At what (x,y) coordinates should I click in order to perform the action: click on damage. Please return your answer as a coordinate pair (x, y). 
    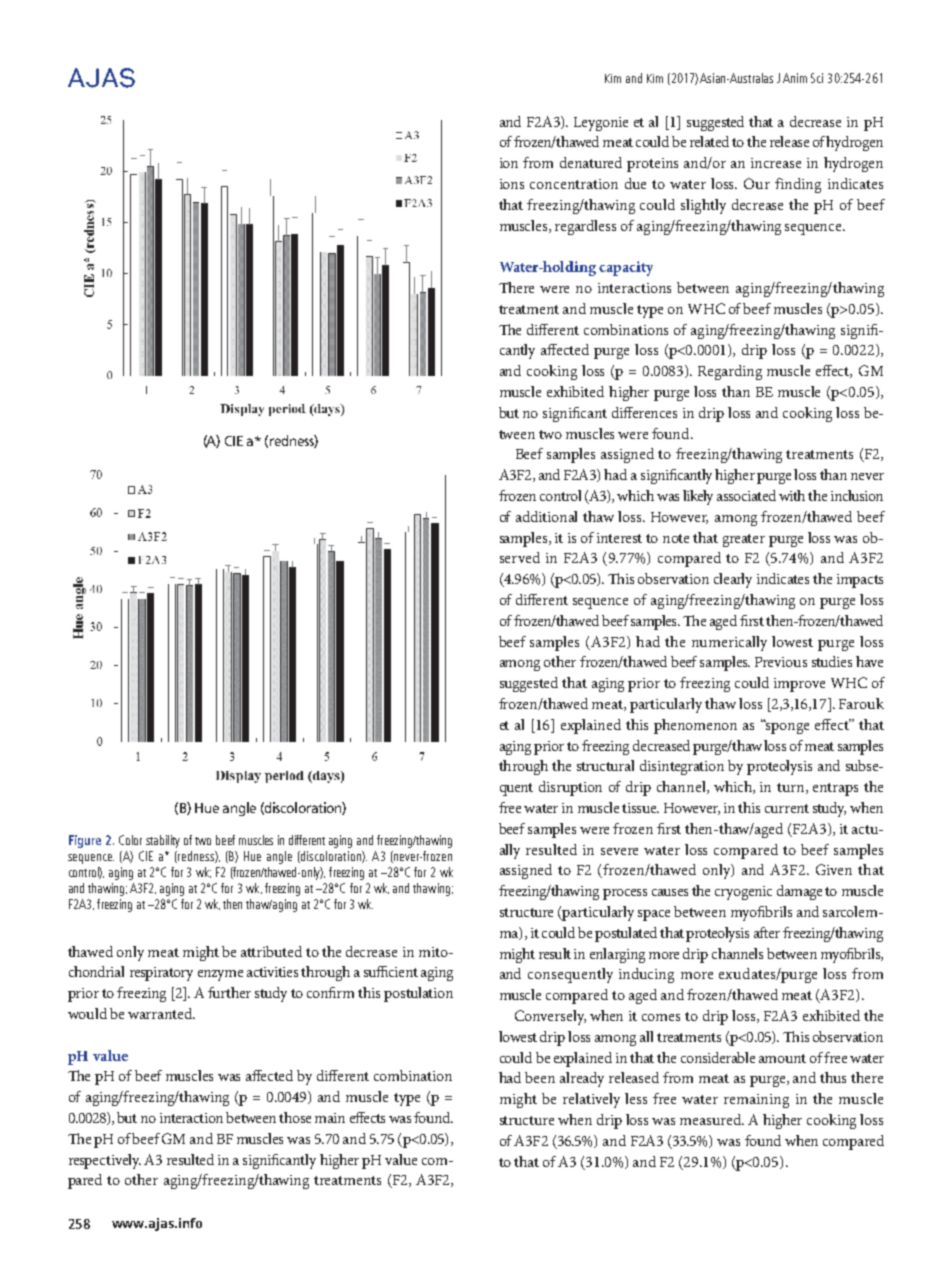
    Looking at the image, I should click on (799, 892).
